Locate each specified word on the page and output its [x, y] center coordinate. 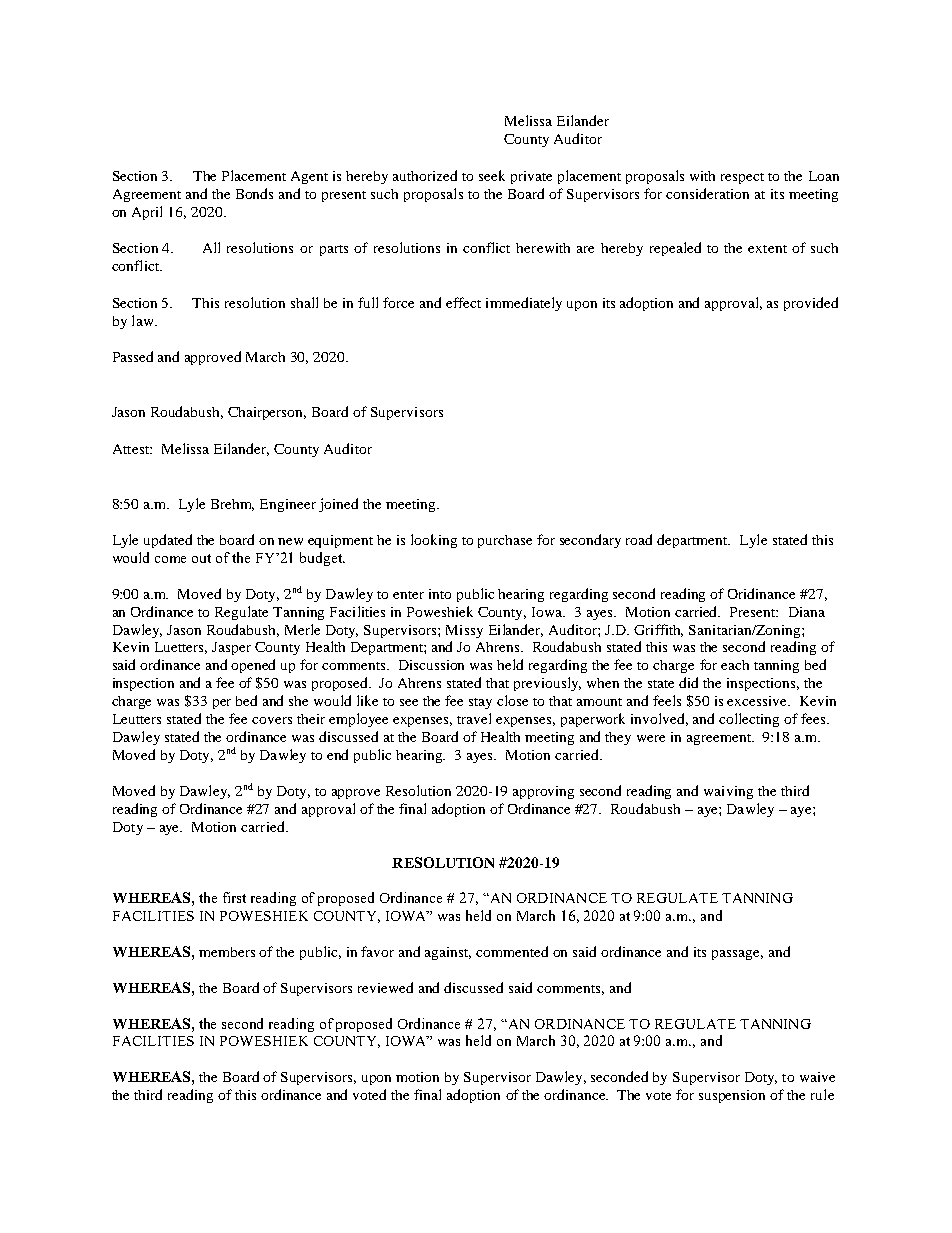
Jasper [231, 648]
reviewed [385, 987]
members [227, 952]
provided [811, 304]
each [735, 665]
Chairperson [267, 413]
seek [492, 175]
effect [463, 302]
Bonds [254, 193]
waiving [728, 792]
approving [543, 792]
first [234, 897]
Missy [464, 631]
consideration [707, 193]
